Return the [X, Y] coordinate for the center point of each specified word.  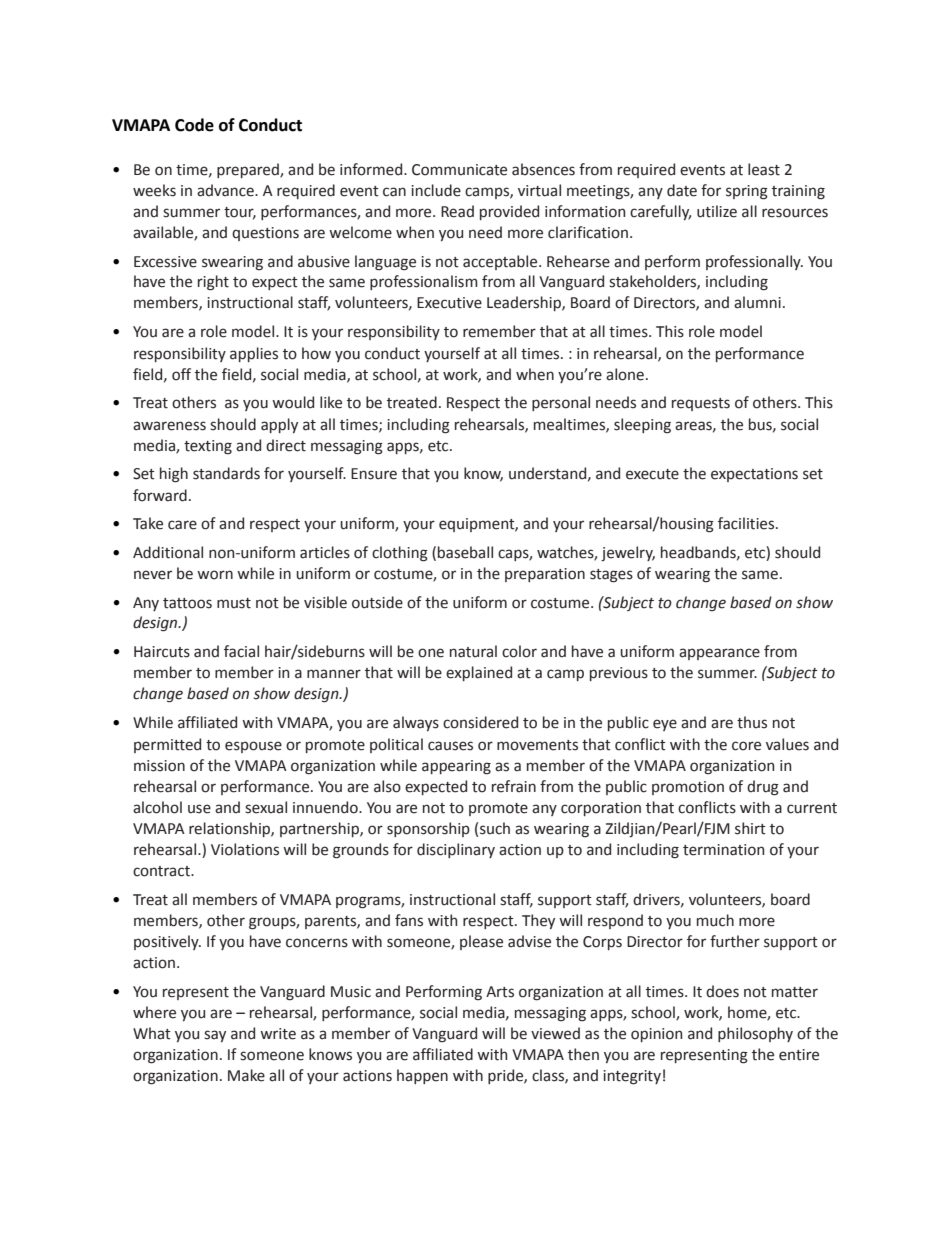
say [215, 1036]
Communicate [459, 170]
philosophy [755, 1034]
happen [422, 1076]
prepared [249, 170]
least [764, 169]
